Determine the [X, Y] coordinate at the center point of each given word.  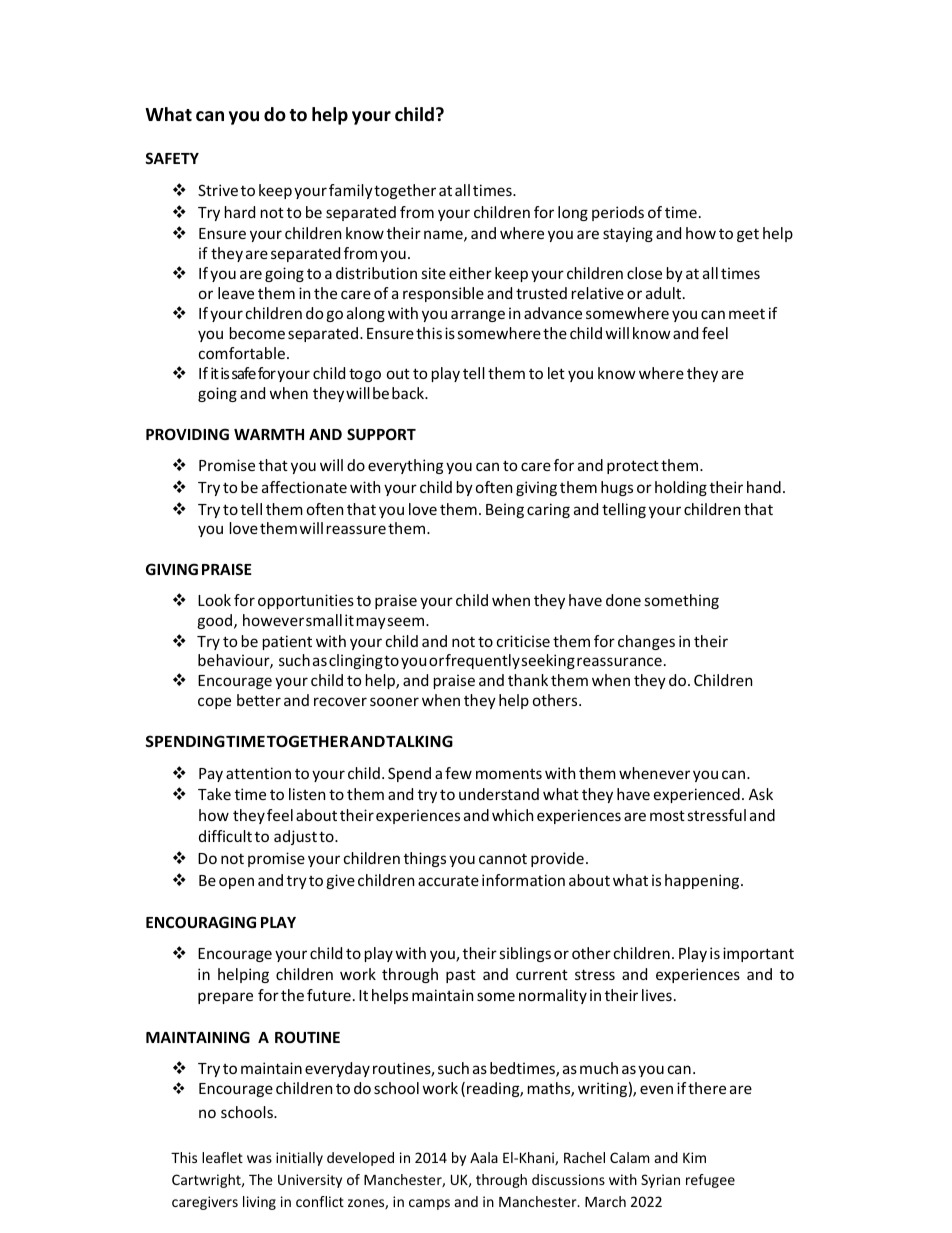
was [259, 1159]
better [259, 700]
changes [646, 642]
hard [240, 212]
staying [628, 234]
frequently [482, 661]
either [470, 273]
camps [429, 1204]
